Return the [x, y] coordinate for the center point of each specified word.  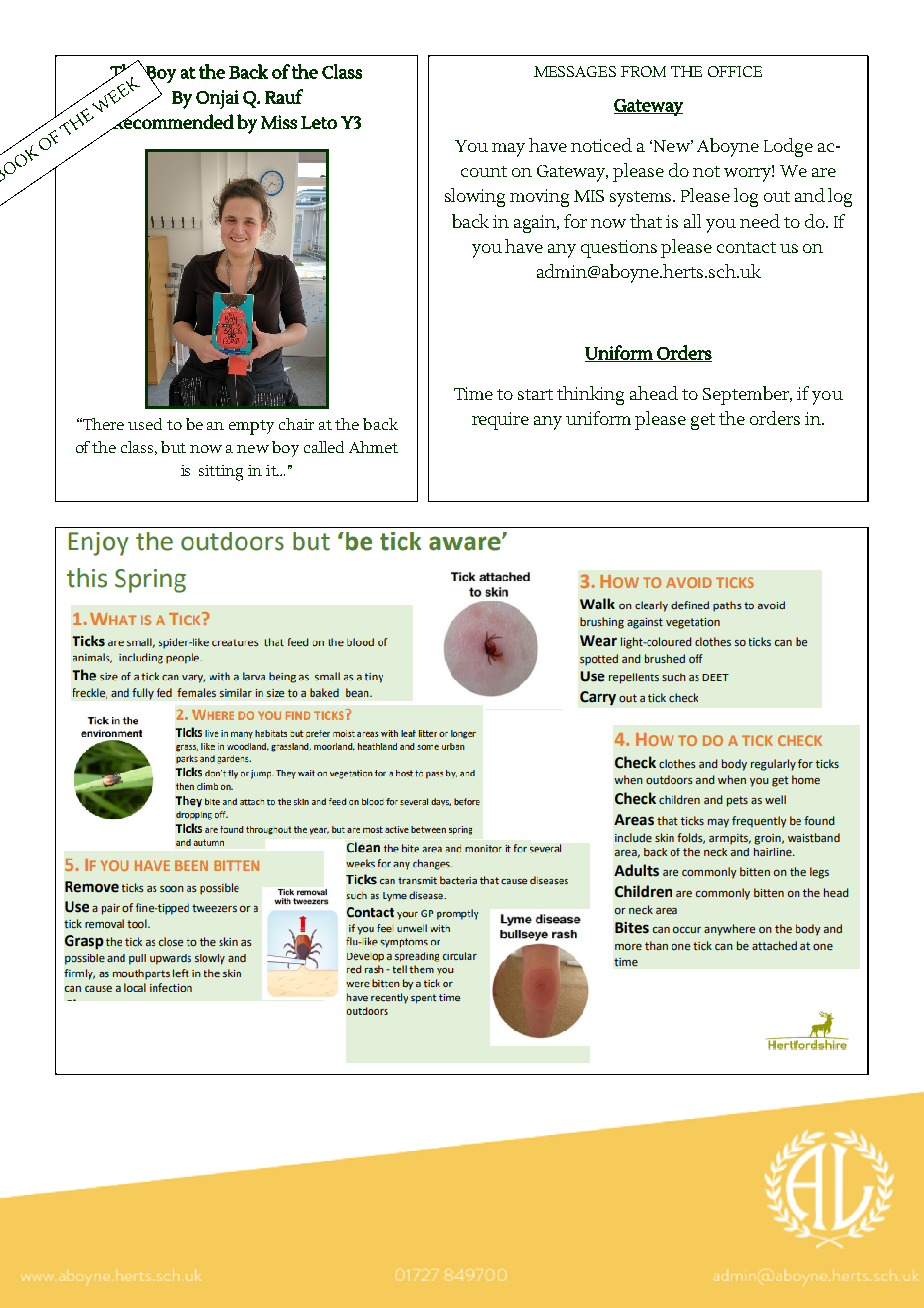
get [703, 421]
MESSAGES [575, 71]
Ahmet [373, 447]
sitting [221, 473]
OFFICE [735, 71]
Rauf [284, 96]
